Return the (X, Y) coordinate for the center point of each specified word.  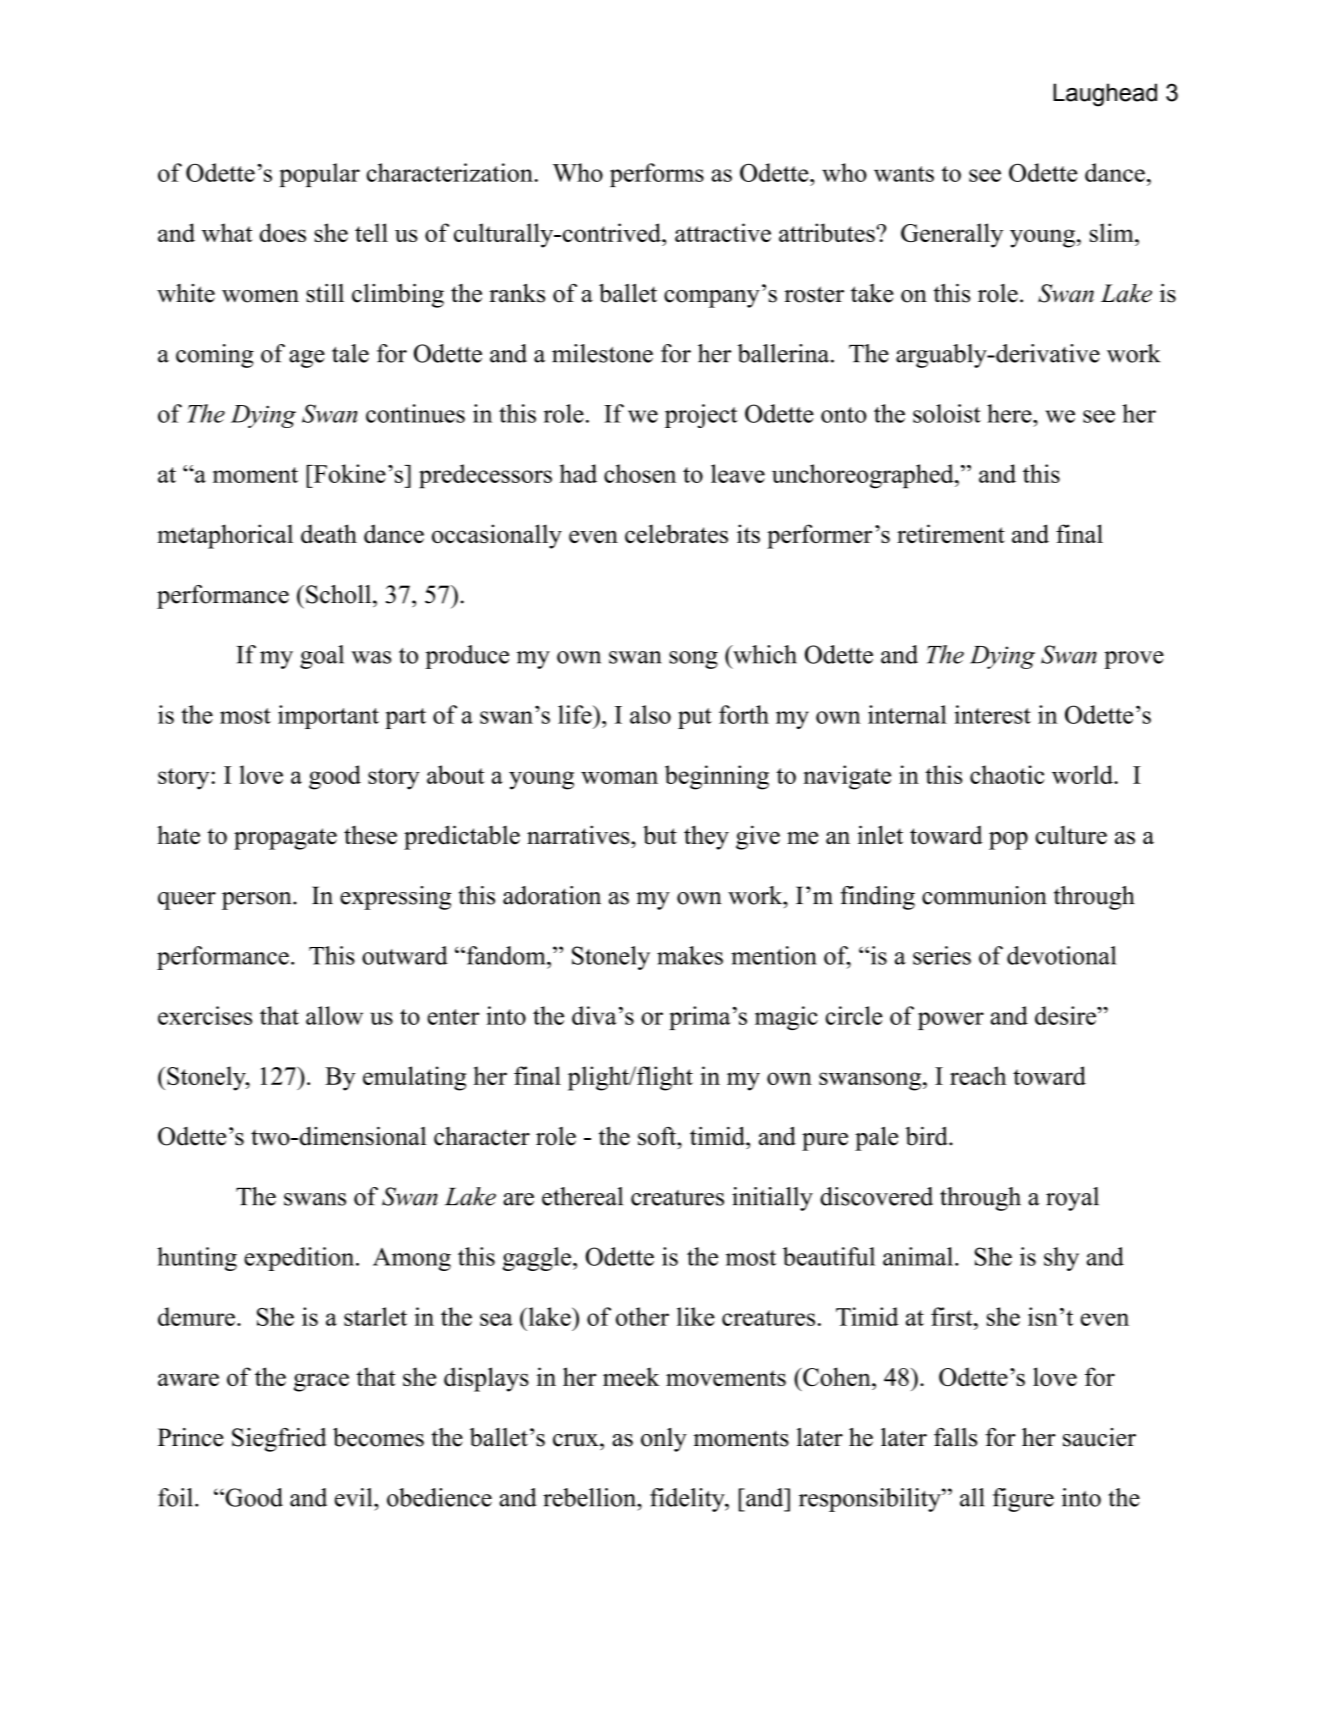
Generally (952, 235)
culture (1071, 835)
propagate (285, 839)
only (664, 1440)
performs (657, 175)
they (706, 837)
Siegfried (279, 1440)
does (283, 232)
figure (1023, 1500)
